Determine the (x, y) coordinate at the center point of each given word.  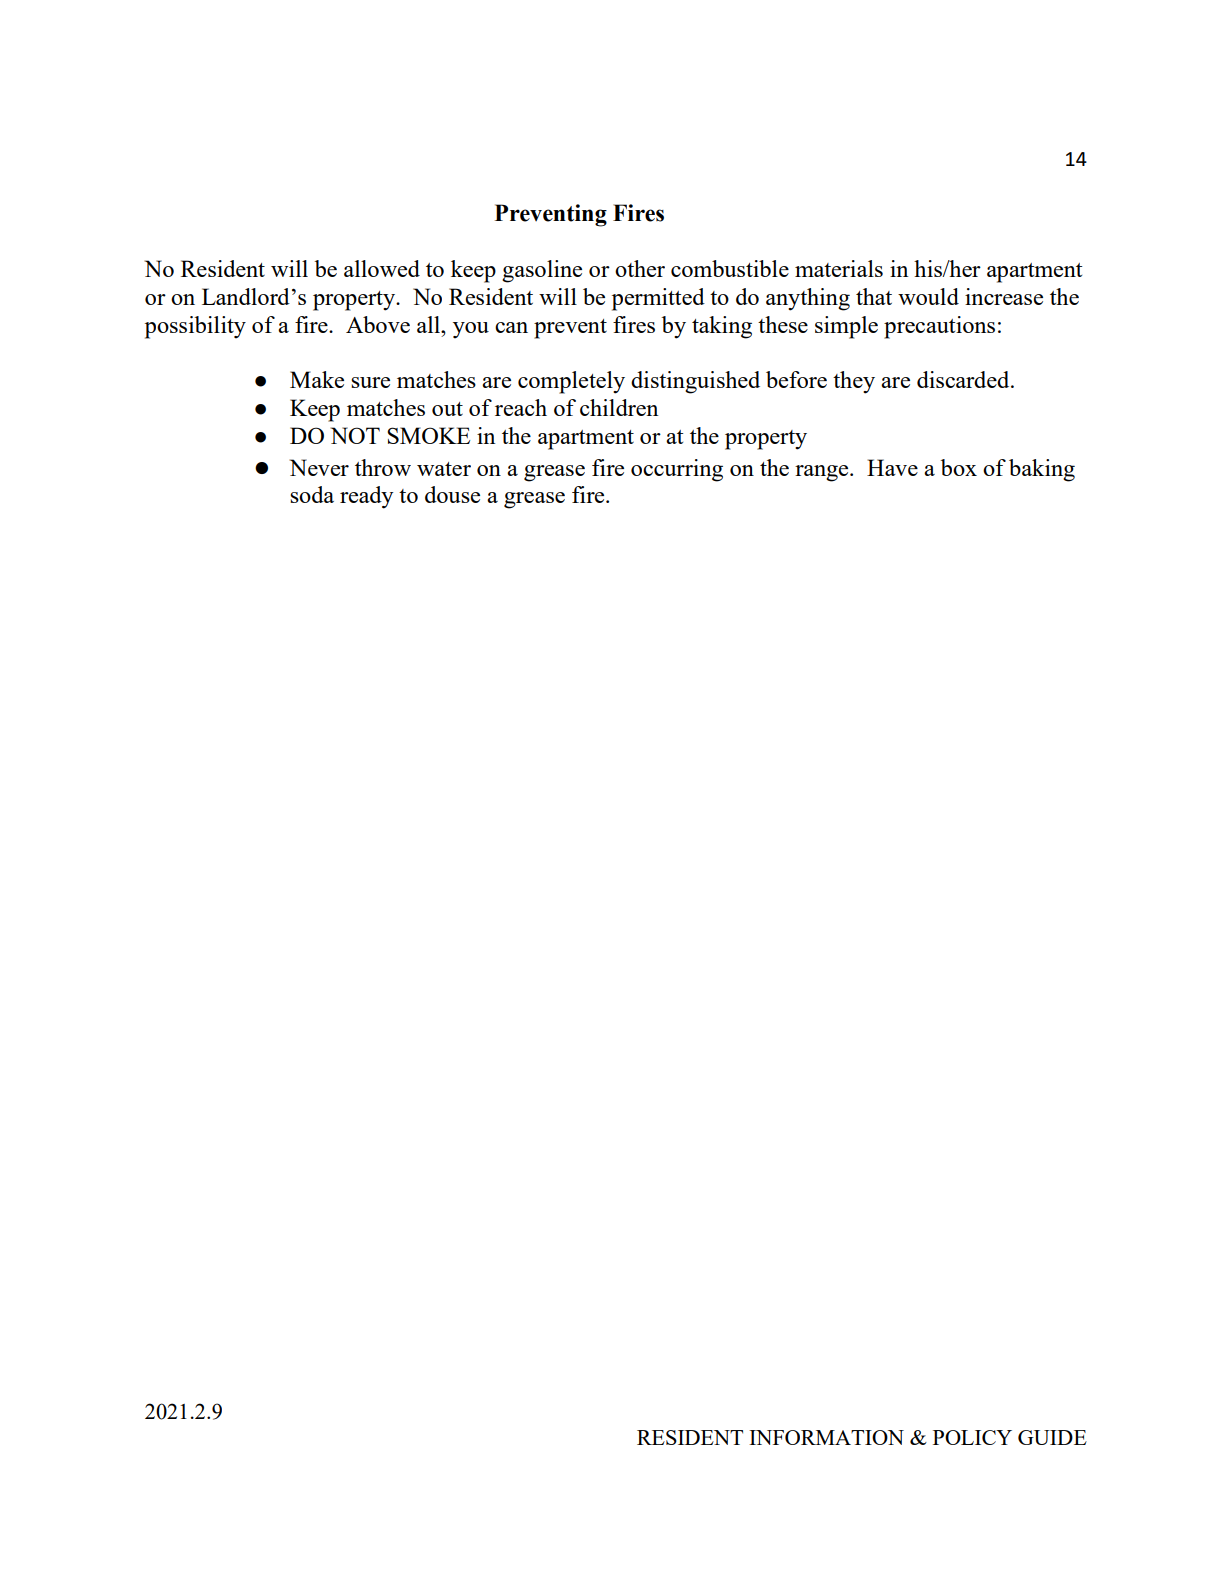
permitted (658, 299)
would (928, 296)
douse (452, 494)
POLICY (972, 1437)
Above (378, 324)
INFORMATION (826, 1437)
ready (367, 497)
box (959, 467)
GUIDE (1052, 1437)
